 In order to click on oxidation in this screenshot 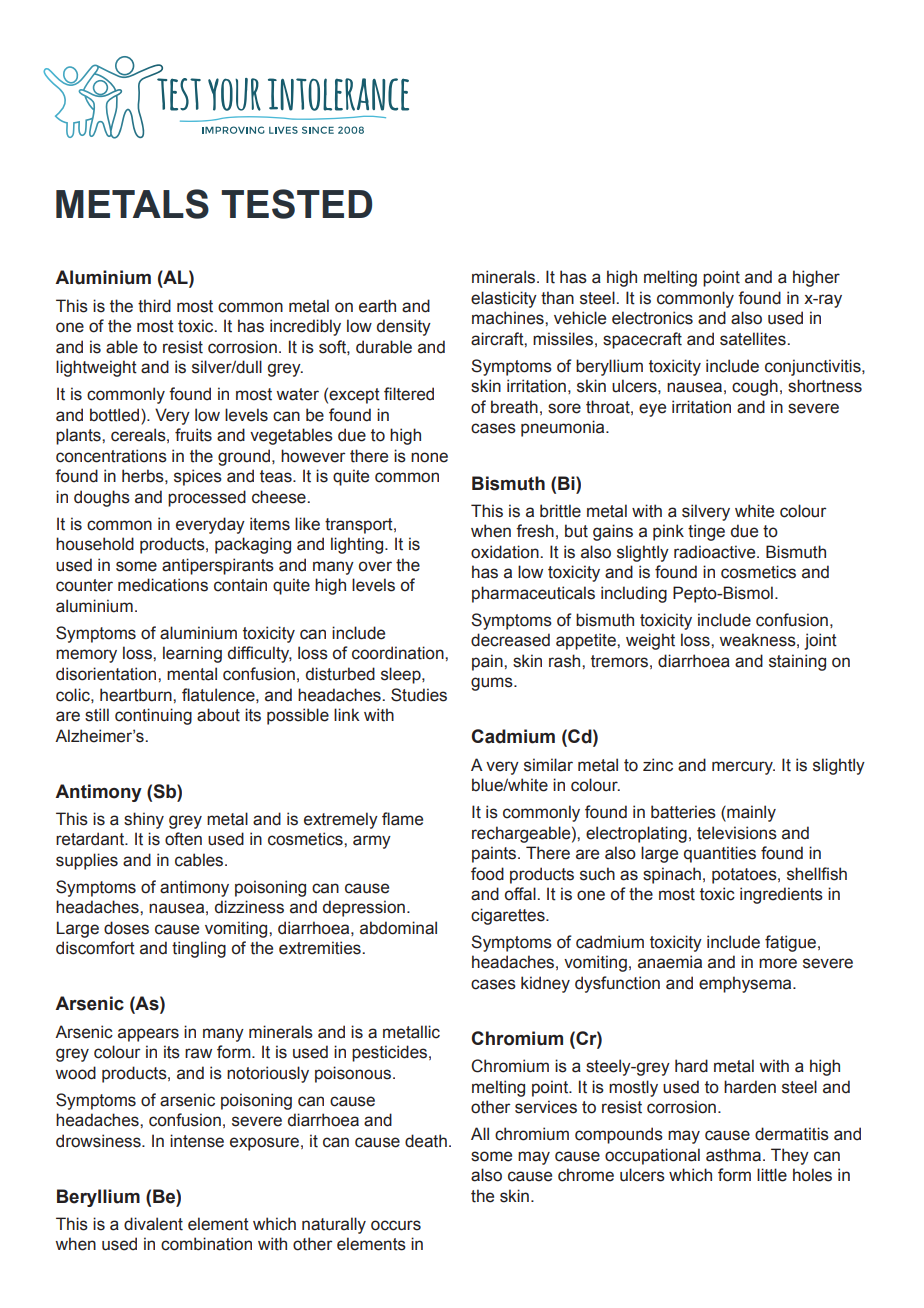, I will do `click(506, 552)`.
